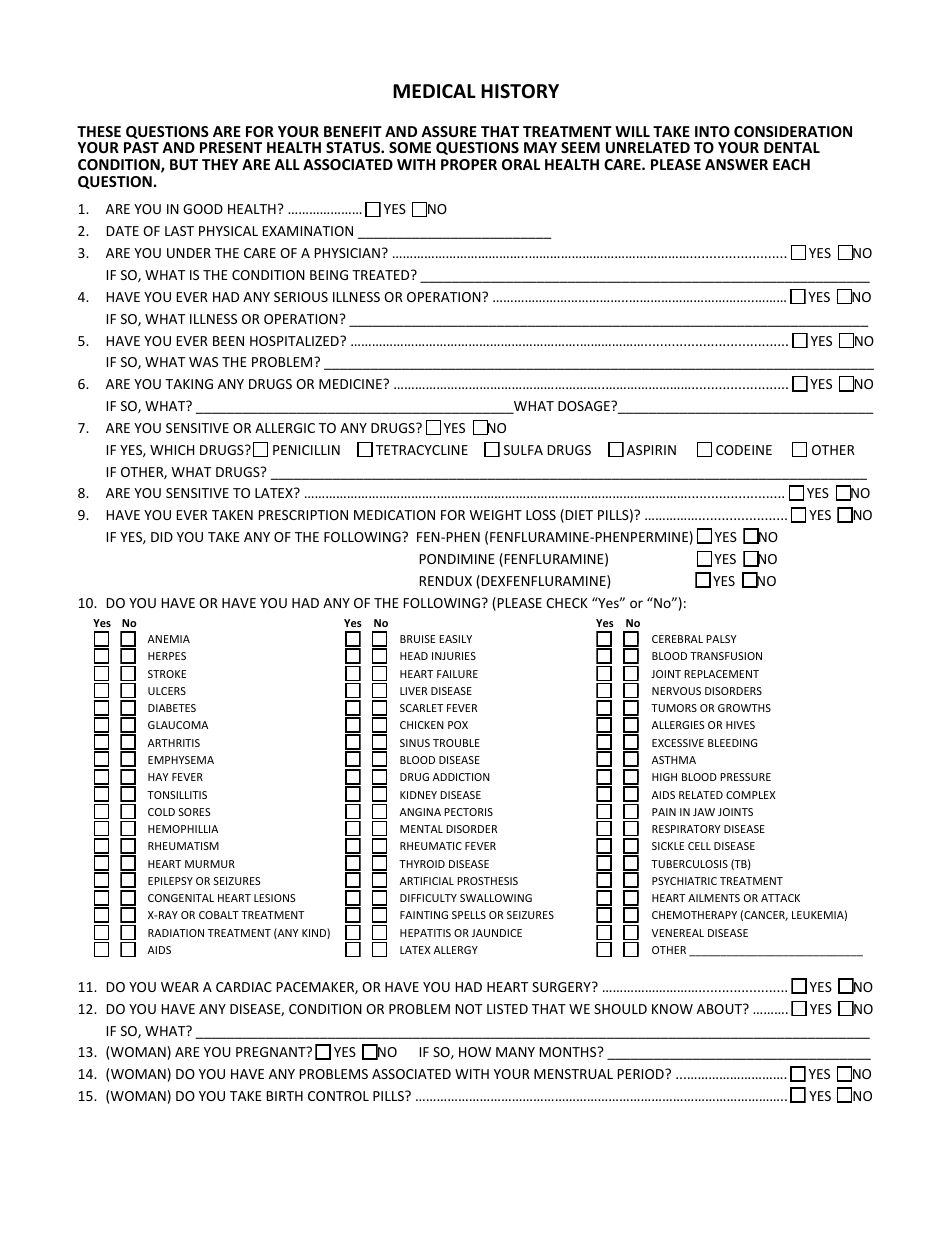 The height and width of the image is (1233, 952). I want to click on INTO, so click(712, 131).
